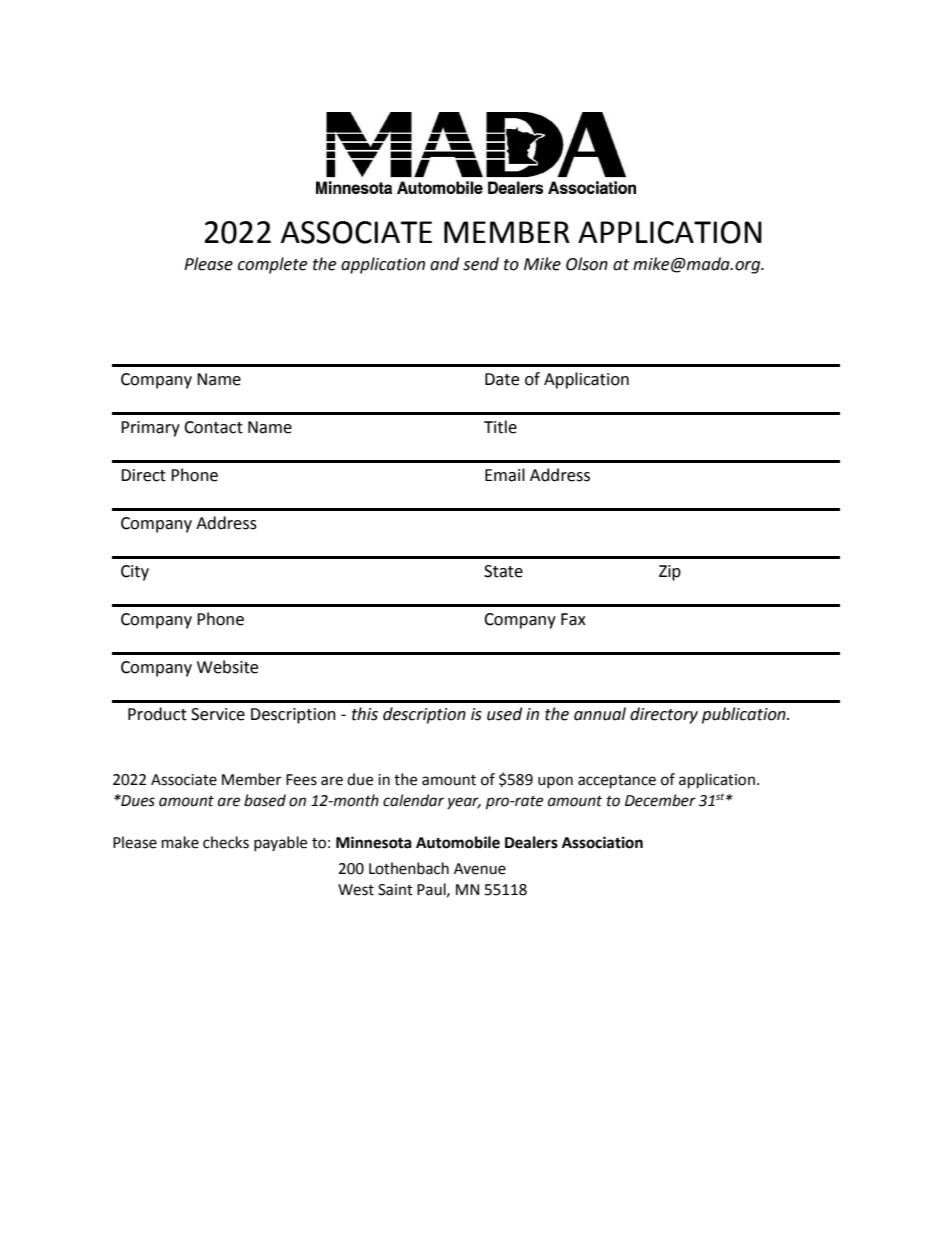 This document has width=952, height=1233. What do you see at coordinates (444, 264) in the document?
I see `and` at bounding box center [444, 264].
